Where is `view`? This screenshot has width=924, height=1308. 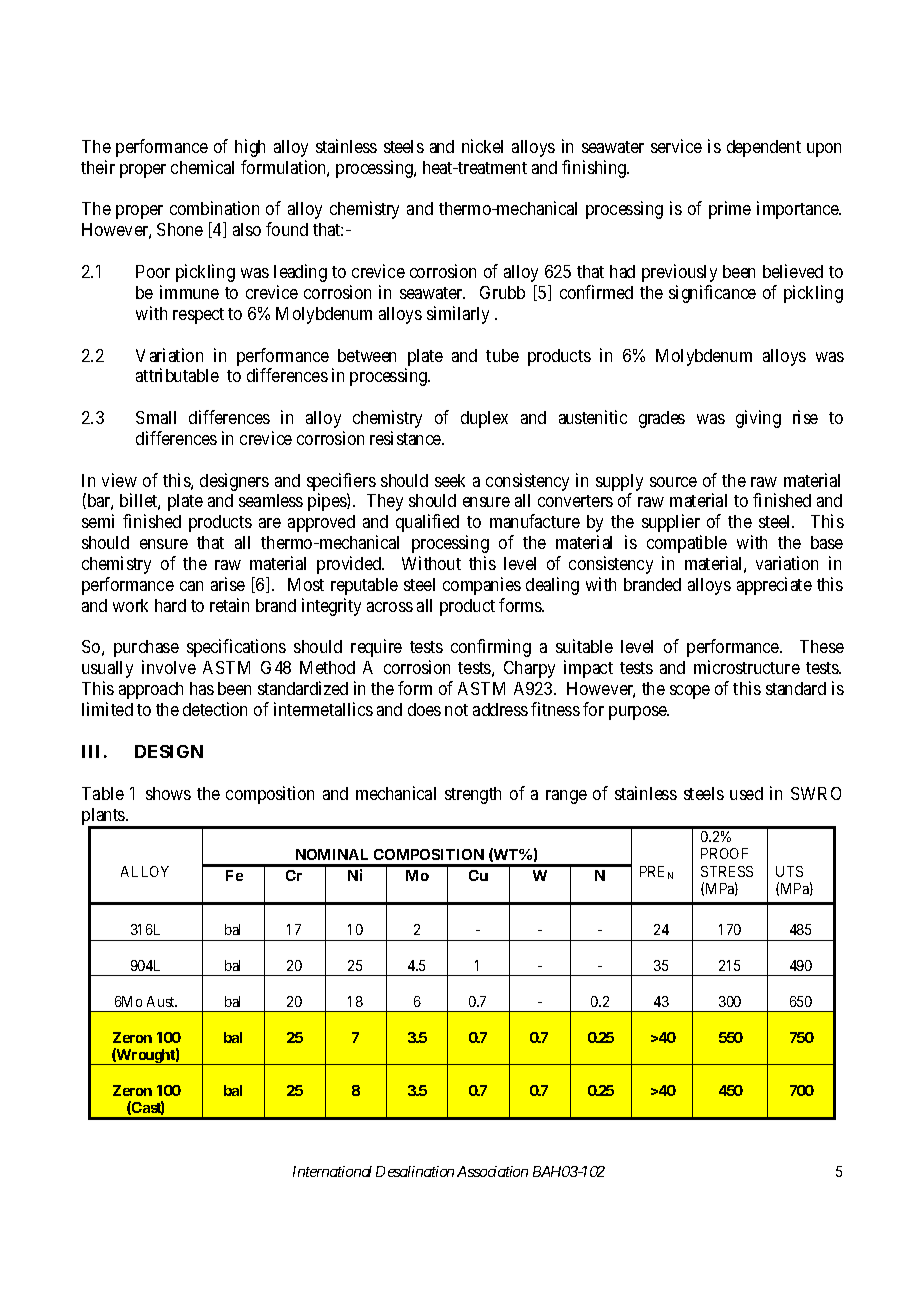 view is located at coordinates (119, 480).
